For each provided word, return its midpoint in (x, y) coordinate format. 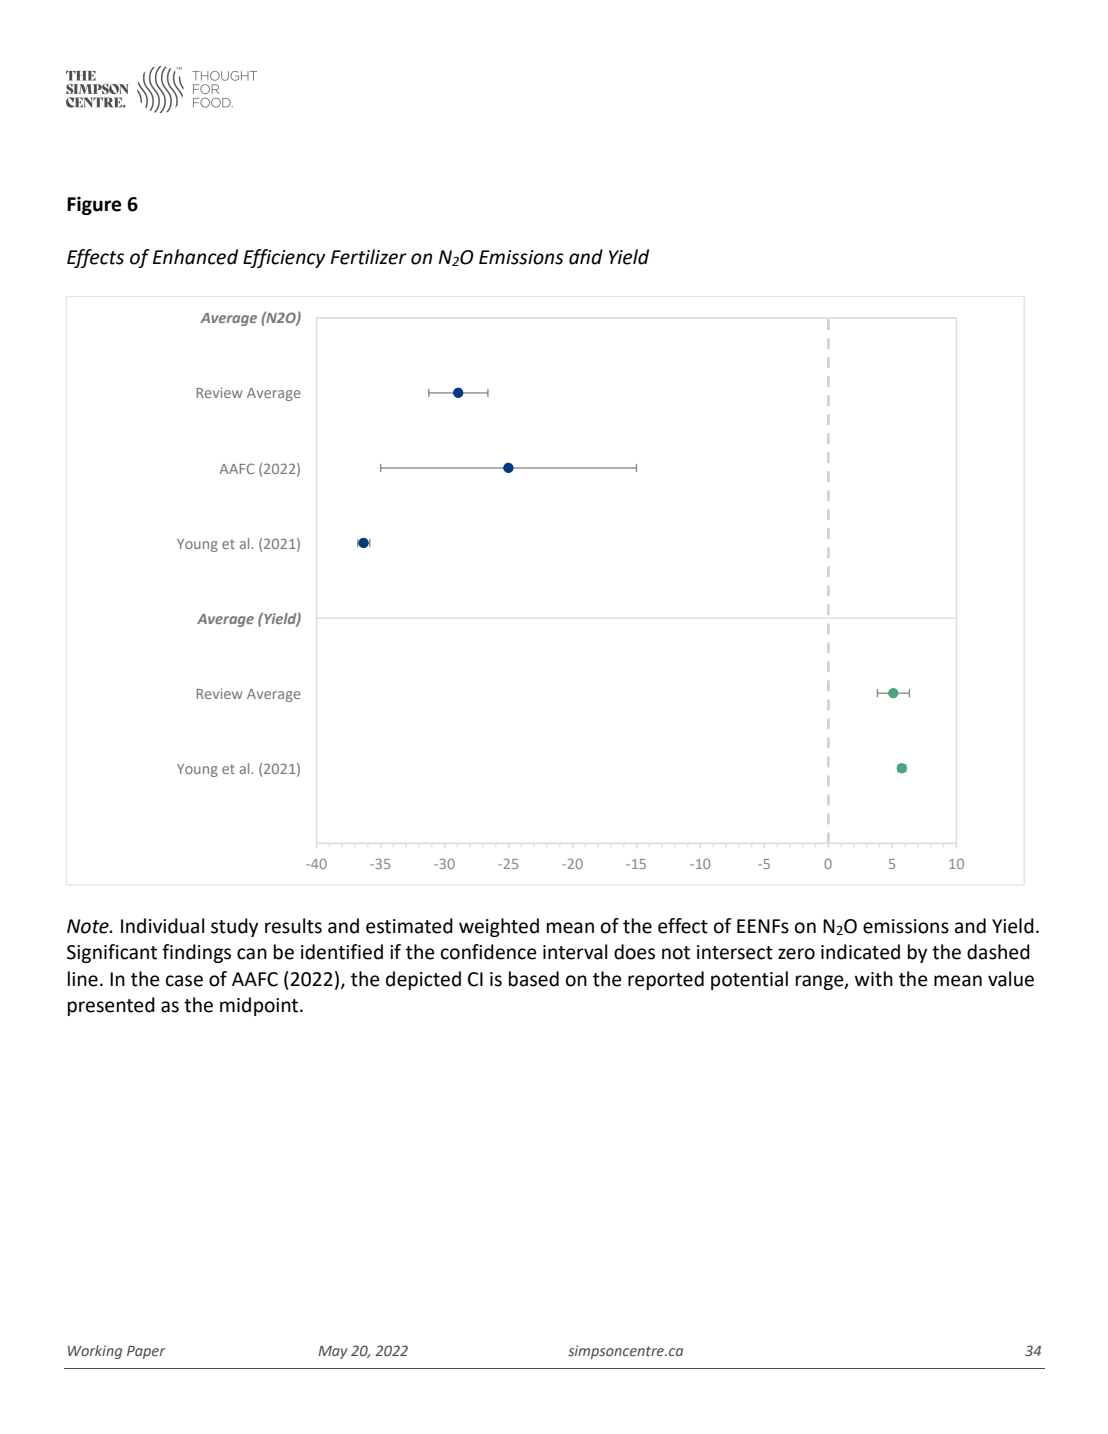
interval (575, 952)
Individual (162, 926)
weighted (499, 927)
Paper (146, 1352)
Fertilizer (369, 257)
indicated (860, 952)
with (874, 979)
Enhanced (195, 257)
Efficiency (284, 258)
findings (196, 953)
